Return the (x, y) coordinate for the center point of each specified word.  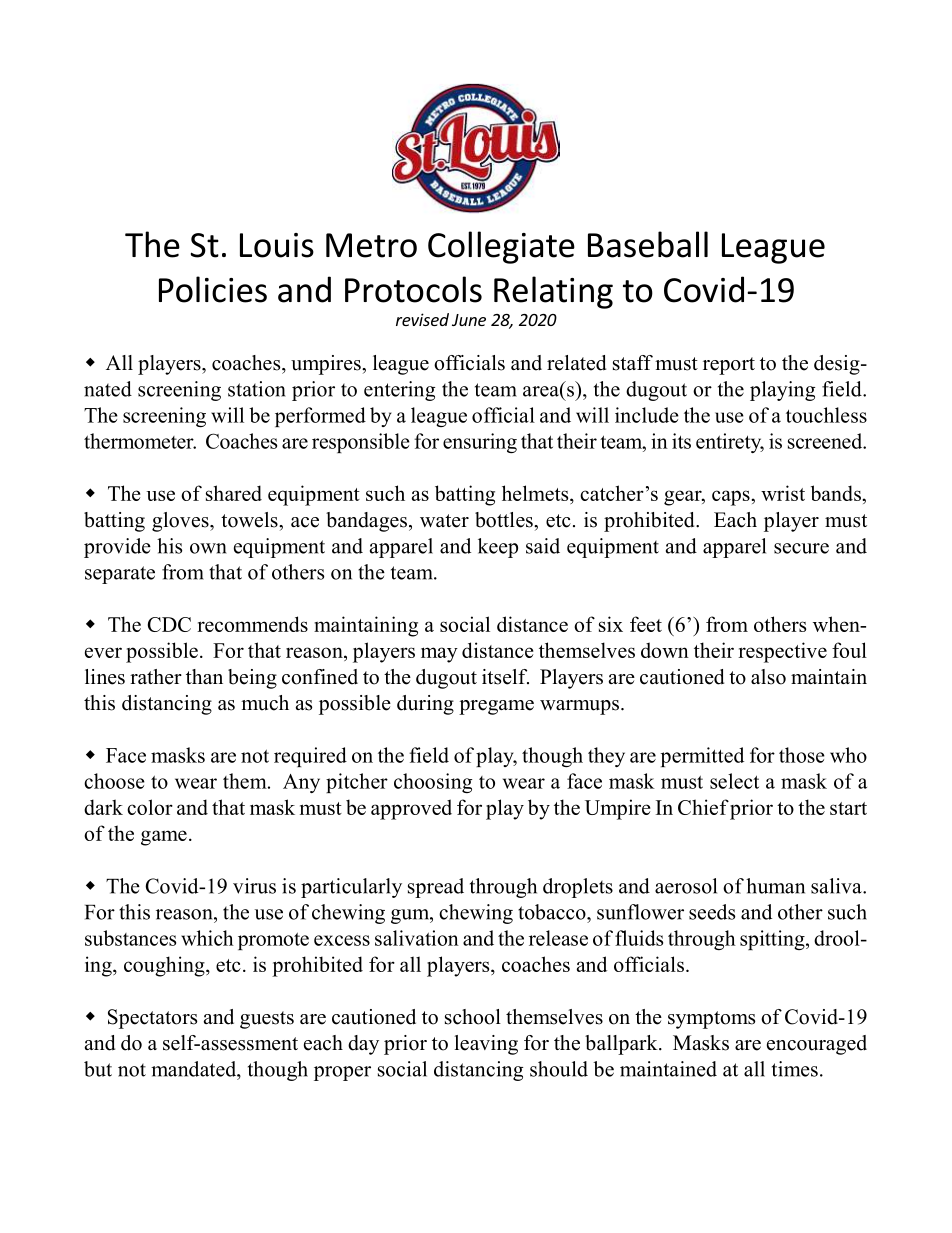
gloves (181, 522)
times (795, 1069)
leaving (486, 1045)
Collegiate (501, 247)
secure (801, 548)
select (734, 781)
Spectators (152, 1019)
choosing (433, 783)
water (444, 521)
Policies (213, 289)
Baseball (648, 244)
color (150, 807)
